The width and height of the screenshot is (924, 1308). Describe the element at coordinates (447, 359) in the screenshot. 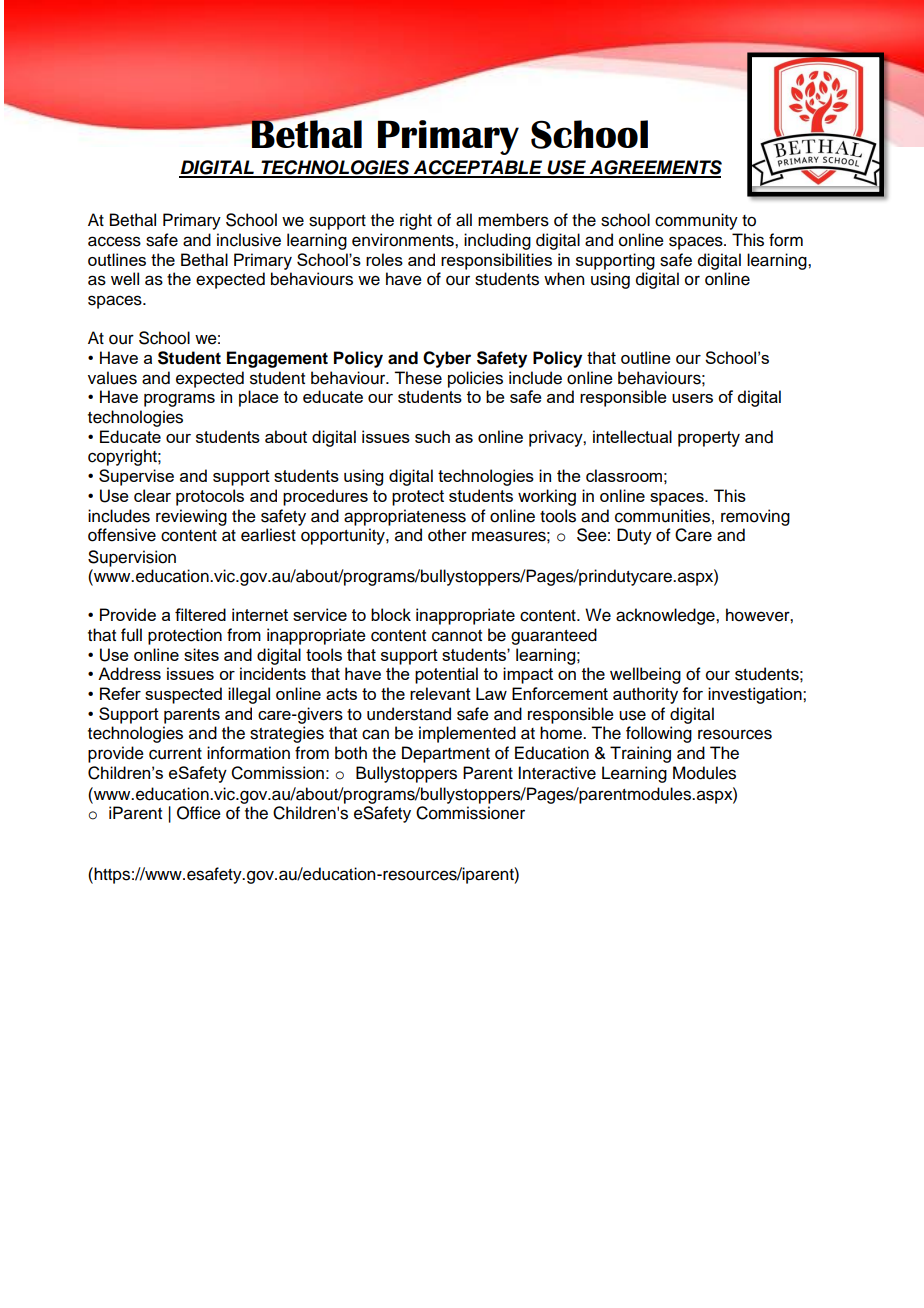

I see `Cyber` at that location.
